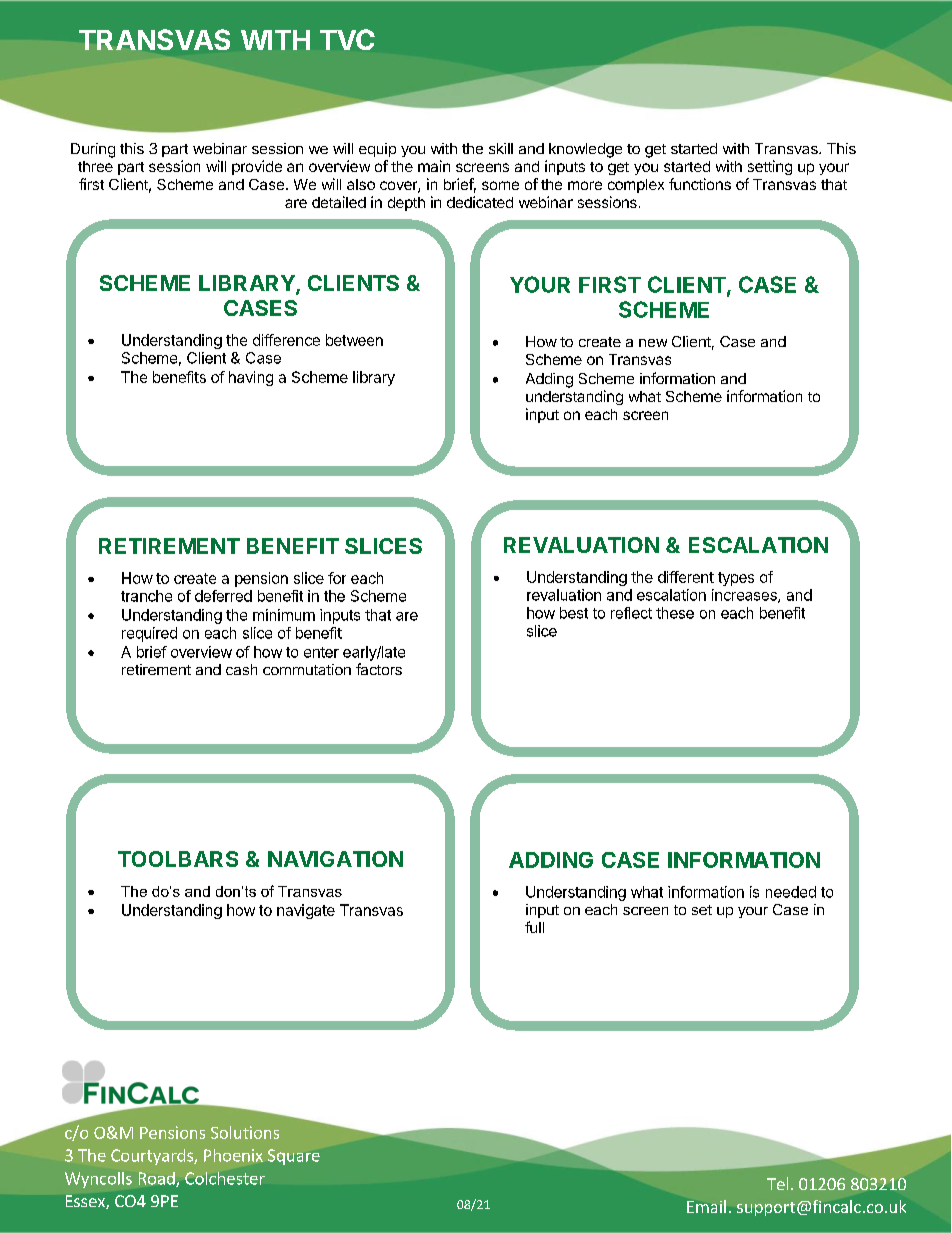 This screenshot has width=952, height=1233. Describe the element at coordinates (675, 613) in the screenshot. I see `these` at that location.
